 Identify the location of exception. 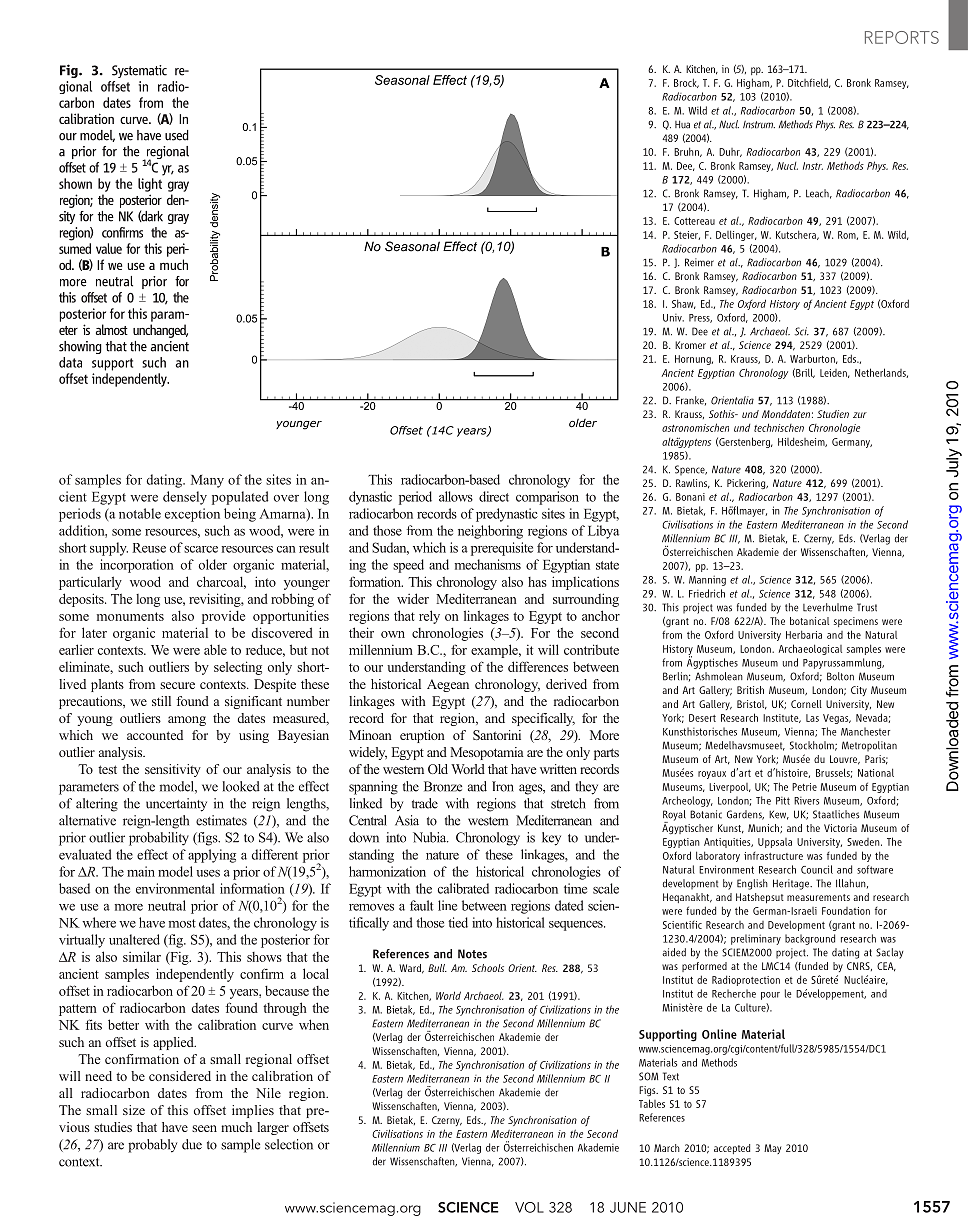
(192, 515).
